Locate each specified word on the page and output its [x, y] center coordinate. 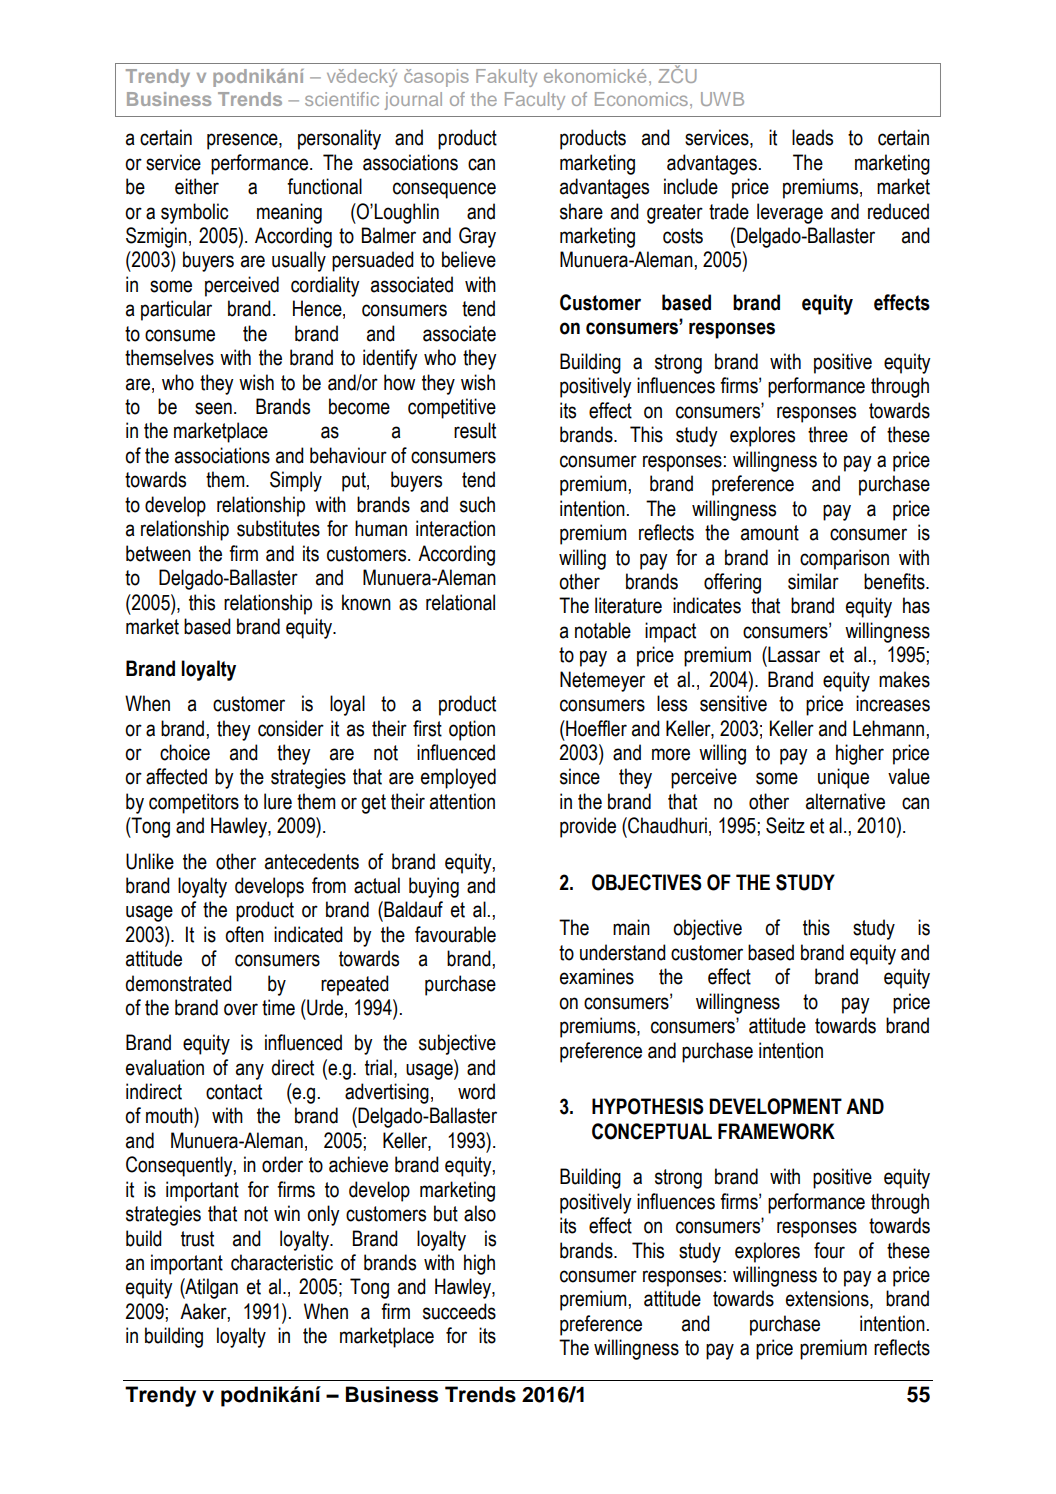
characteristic [282, 1262]
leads [812, 137]
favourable [455, 934]
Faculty [535, 101]
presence [243, 141]
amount [770, 533]
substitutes [278, 528]
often [244, 934]
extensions [828, 1299]
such [477, 504]
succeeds [459, 1311]
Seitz [785, 825]
